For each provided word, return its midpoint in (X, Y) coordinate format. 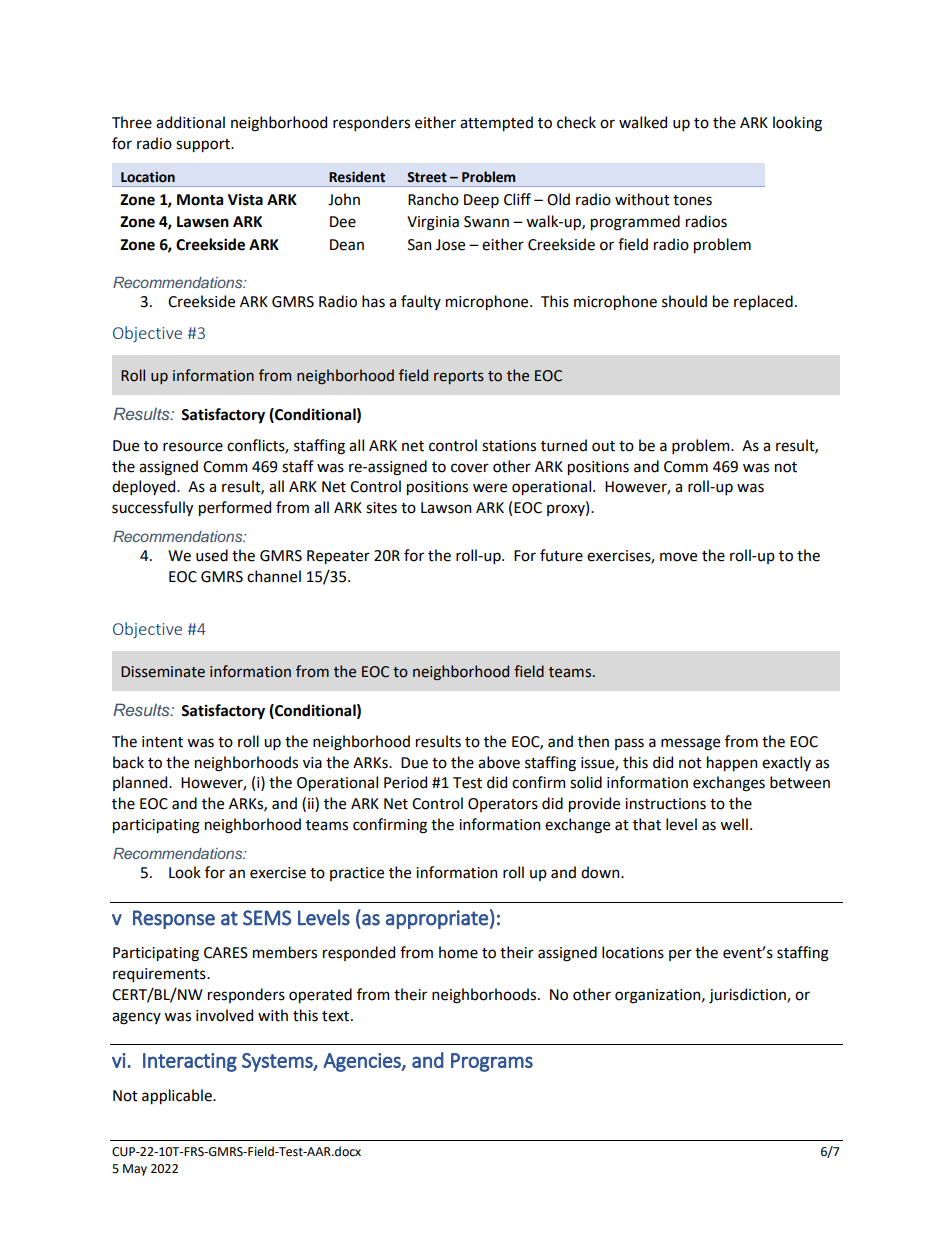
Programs (492, 1062)
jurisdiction (748, 995)
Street (427, 177)
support (204, 145)
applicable (178, 1096)
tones (692, 200)
